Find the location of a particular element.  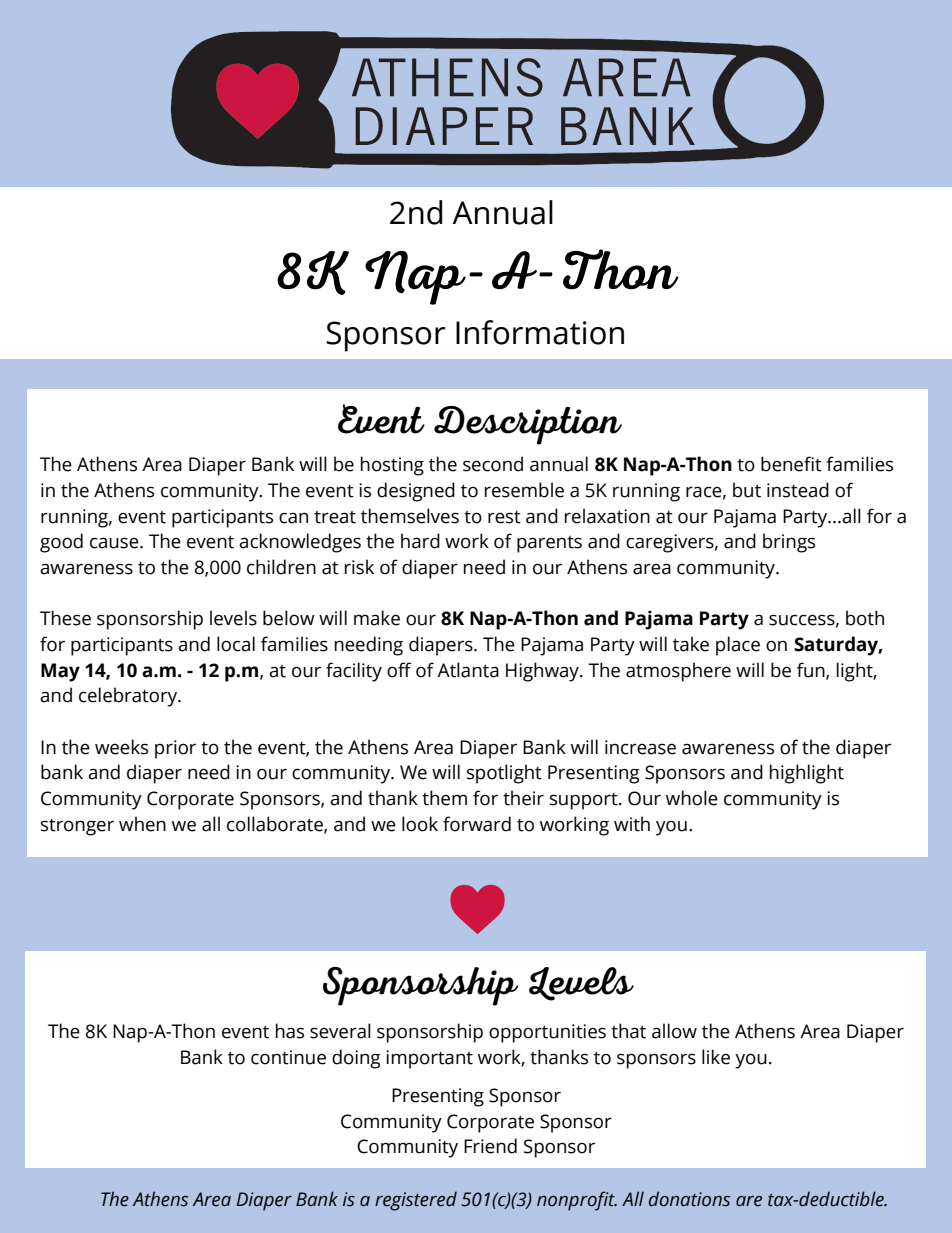

hosting is located at coordinates (392, 466).
